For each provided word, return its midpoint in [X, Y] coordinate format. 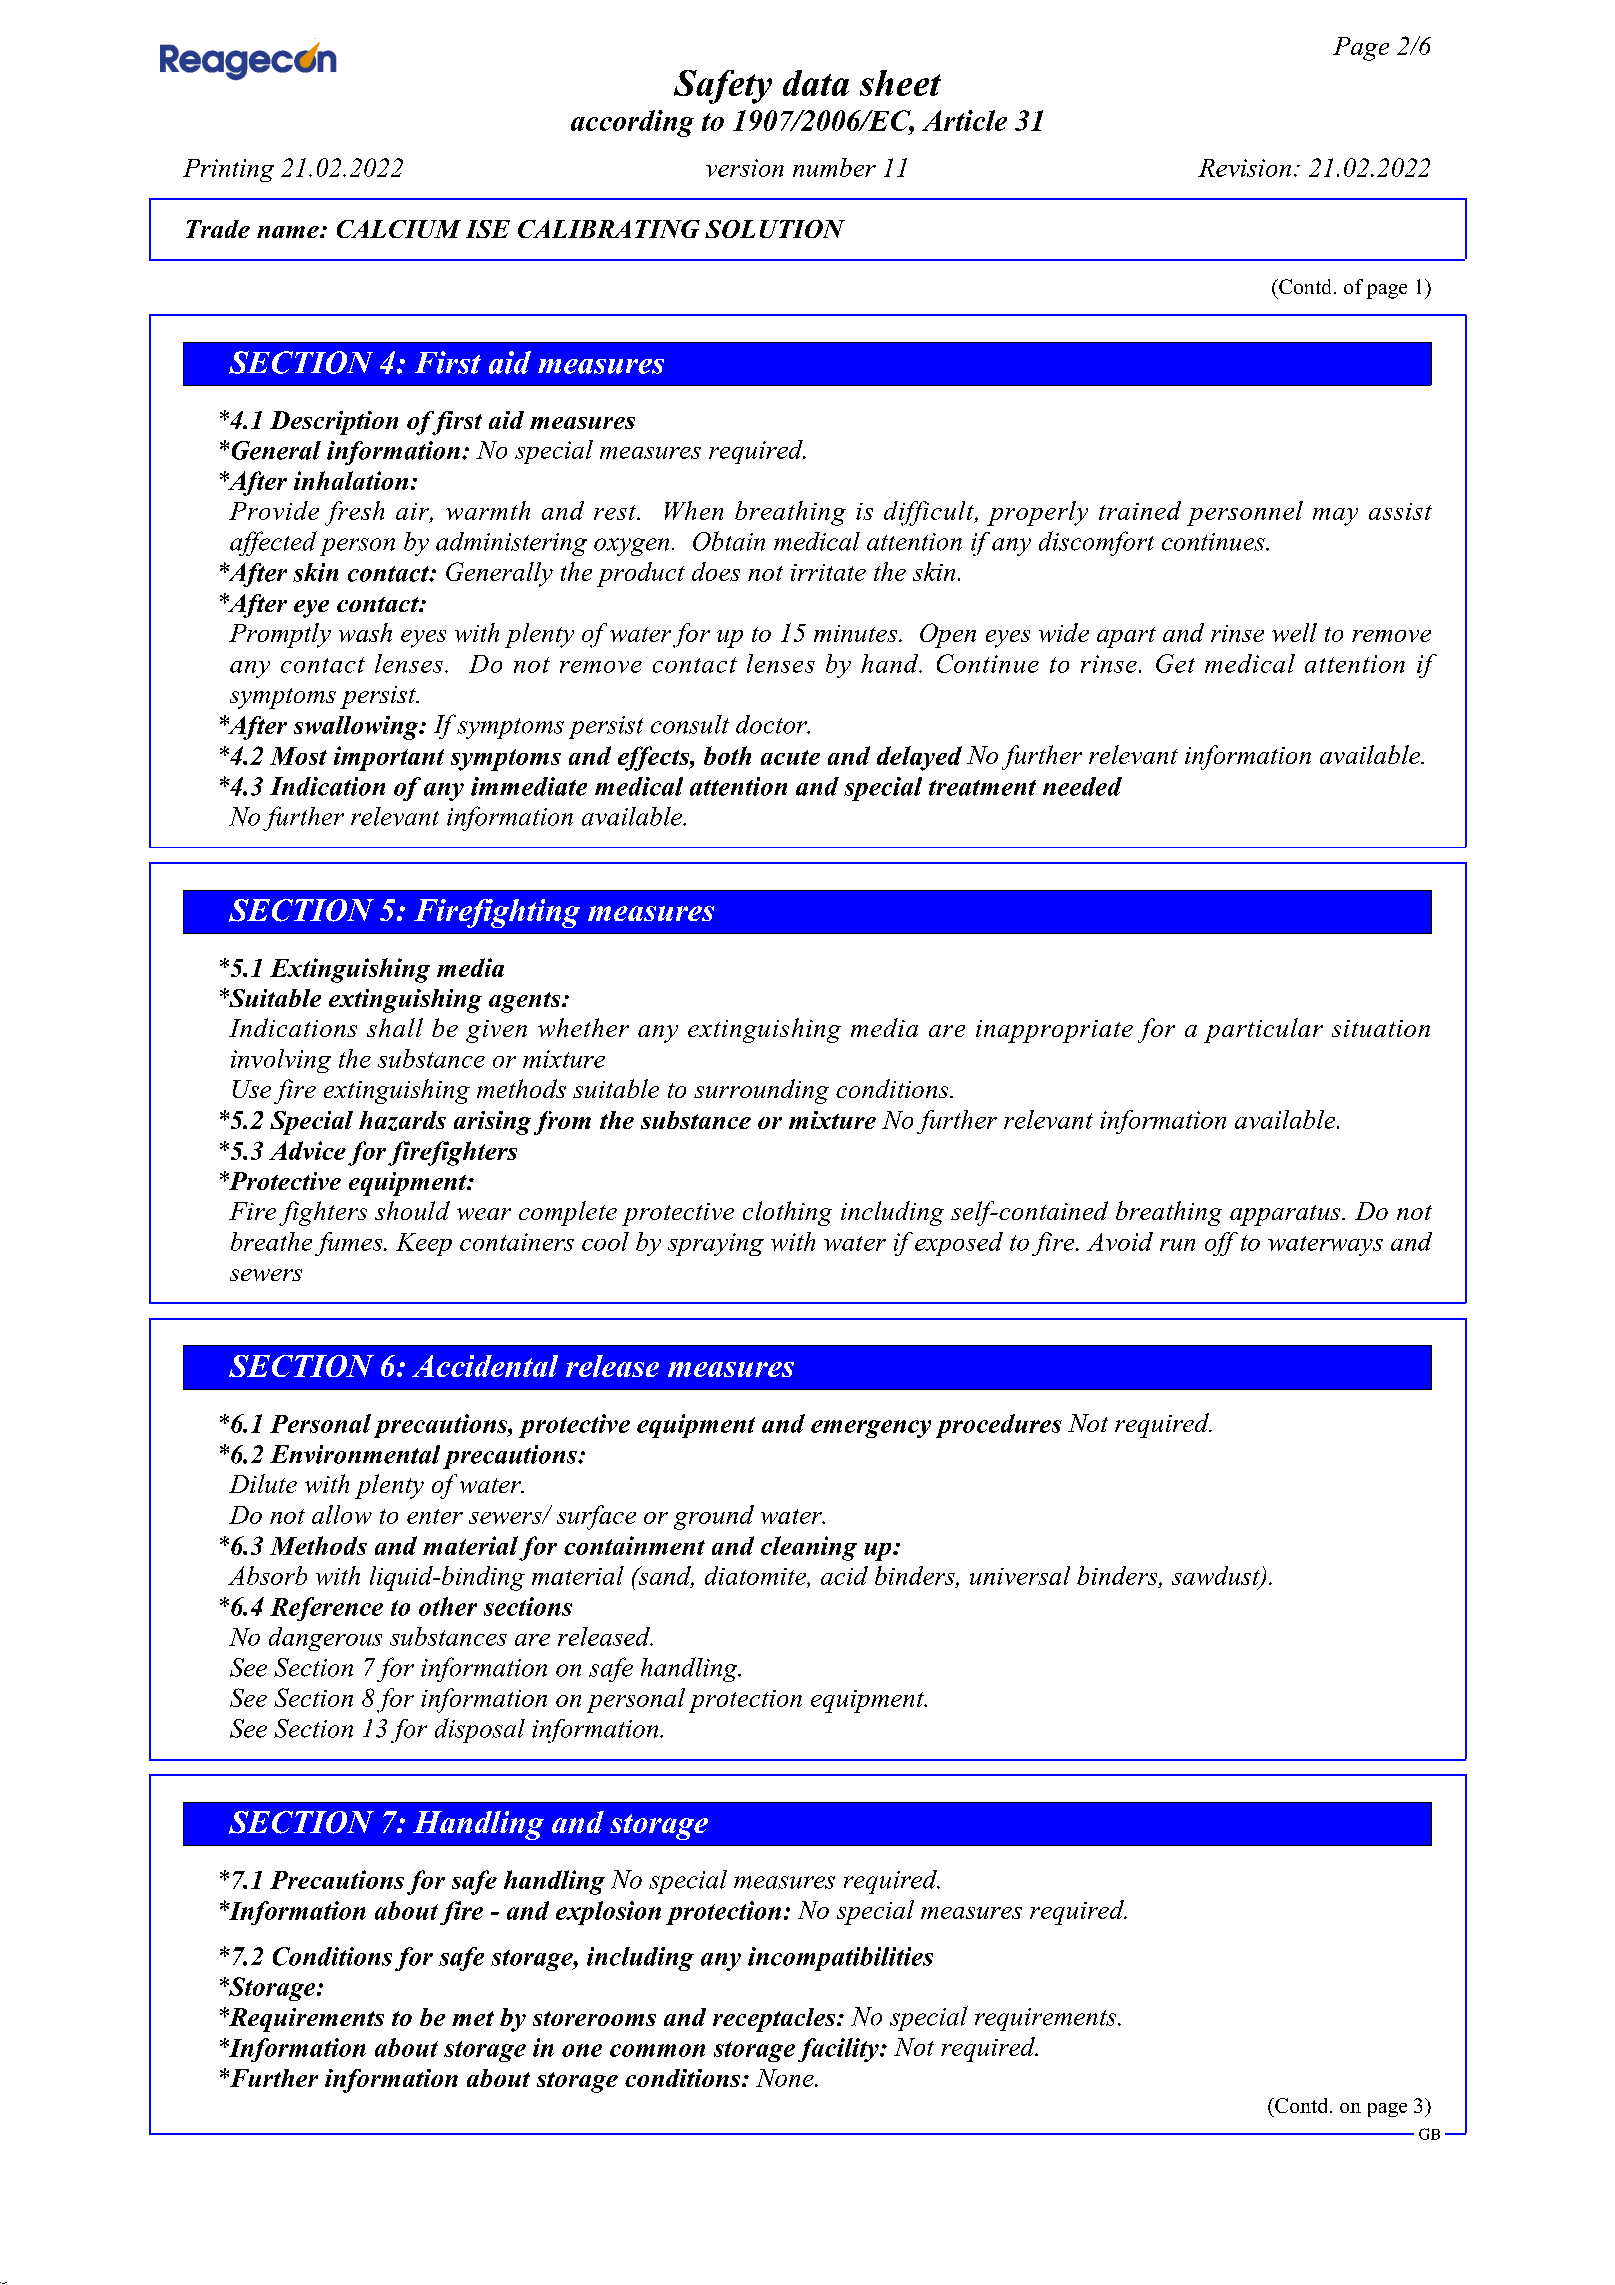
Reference [326, 1609]
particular [1263, 1030]
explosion [608, 1913]
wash [365, 632]
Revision [1244, 168]
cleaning [809, 1548]
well [1294, 632]
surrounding [761, 1091]
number [834, 167]
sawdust [1217, 1576]
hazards [402, 1121]
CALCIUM [399, 229]
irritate [828, 572]
